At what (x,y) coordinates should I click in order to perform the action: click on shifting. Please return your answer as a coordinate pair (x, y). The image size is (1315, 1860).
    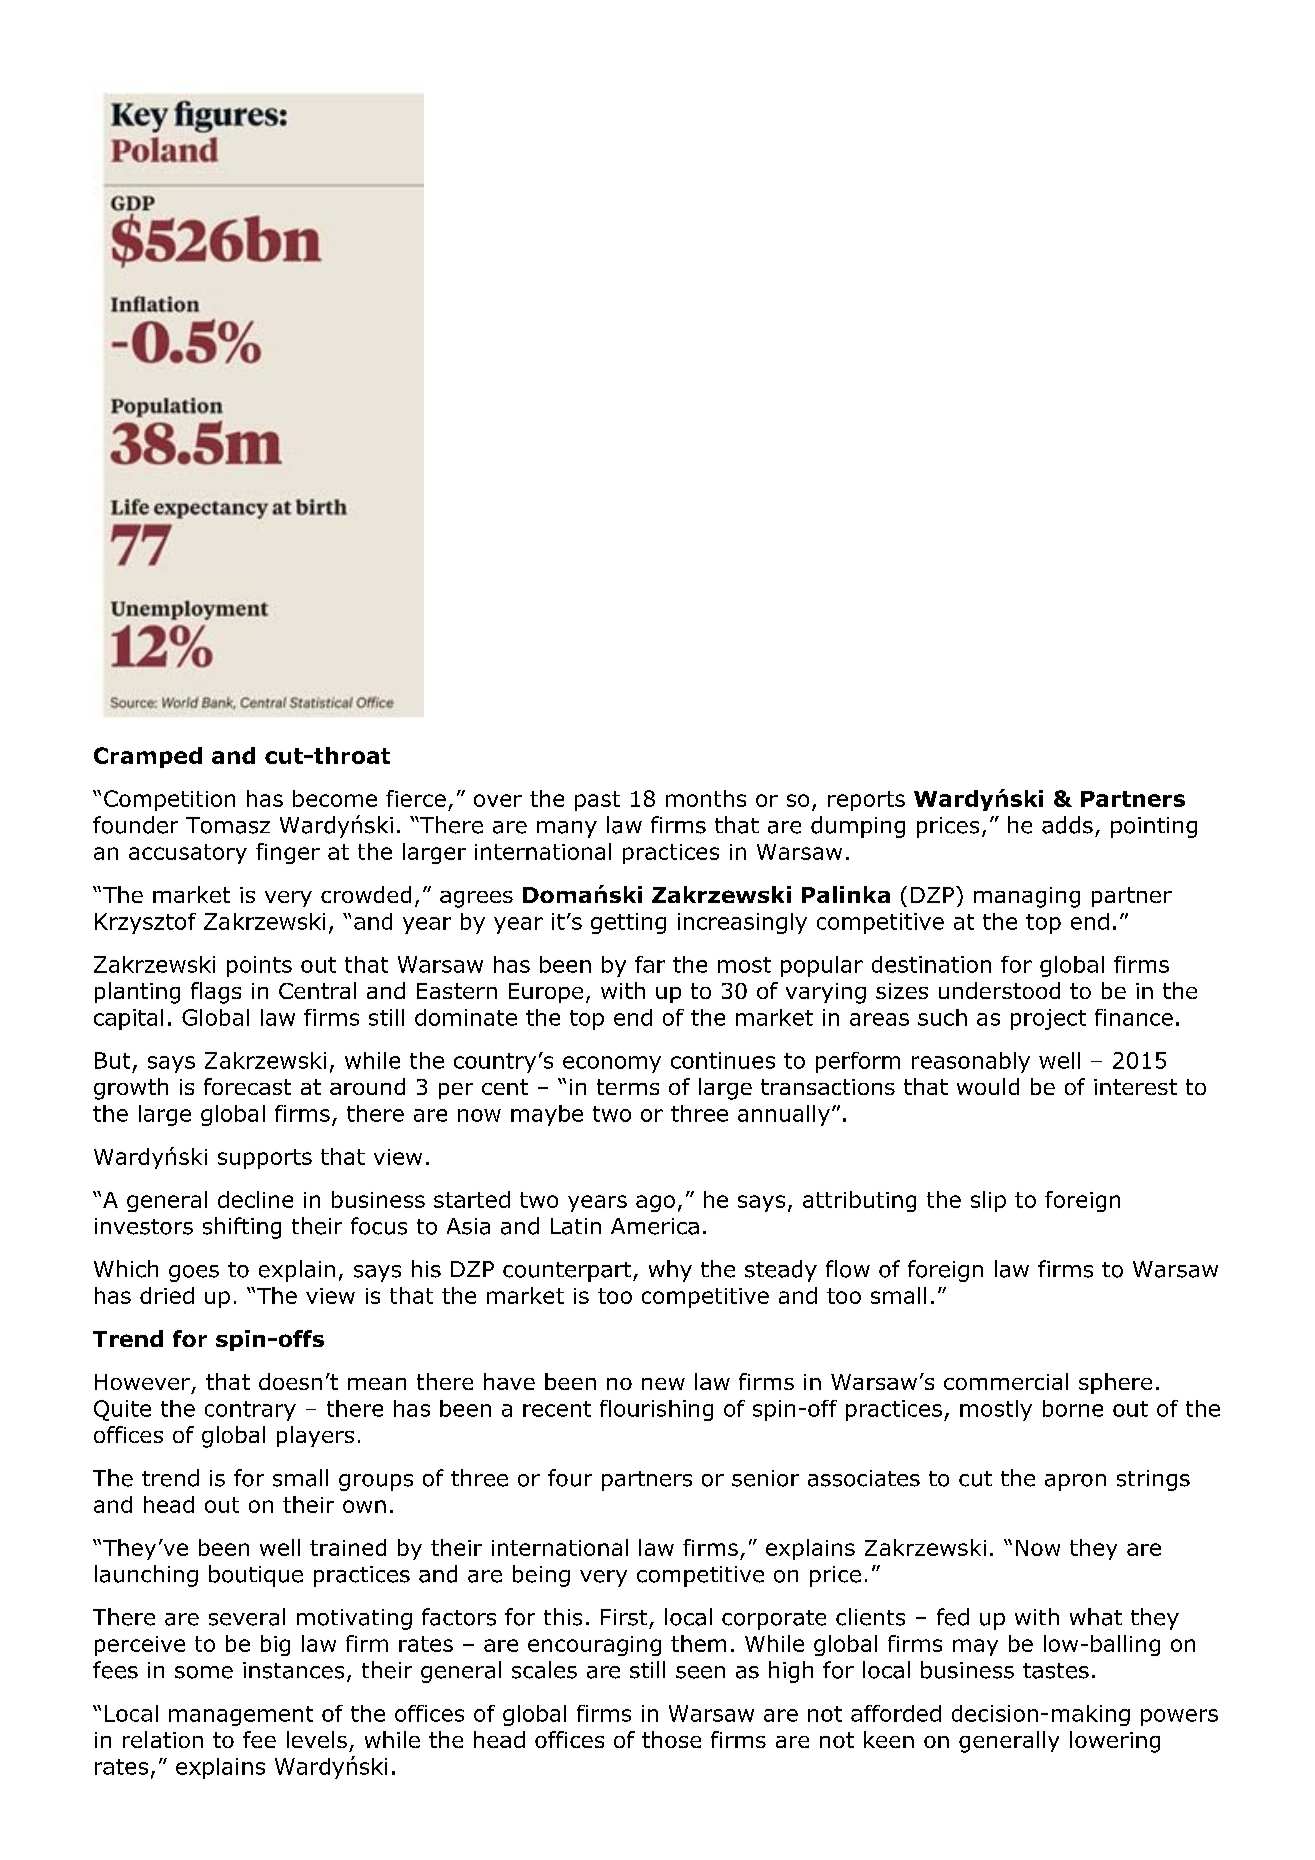
    Looking at the image, I should click on (242, 1228).
